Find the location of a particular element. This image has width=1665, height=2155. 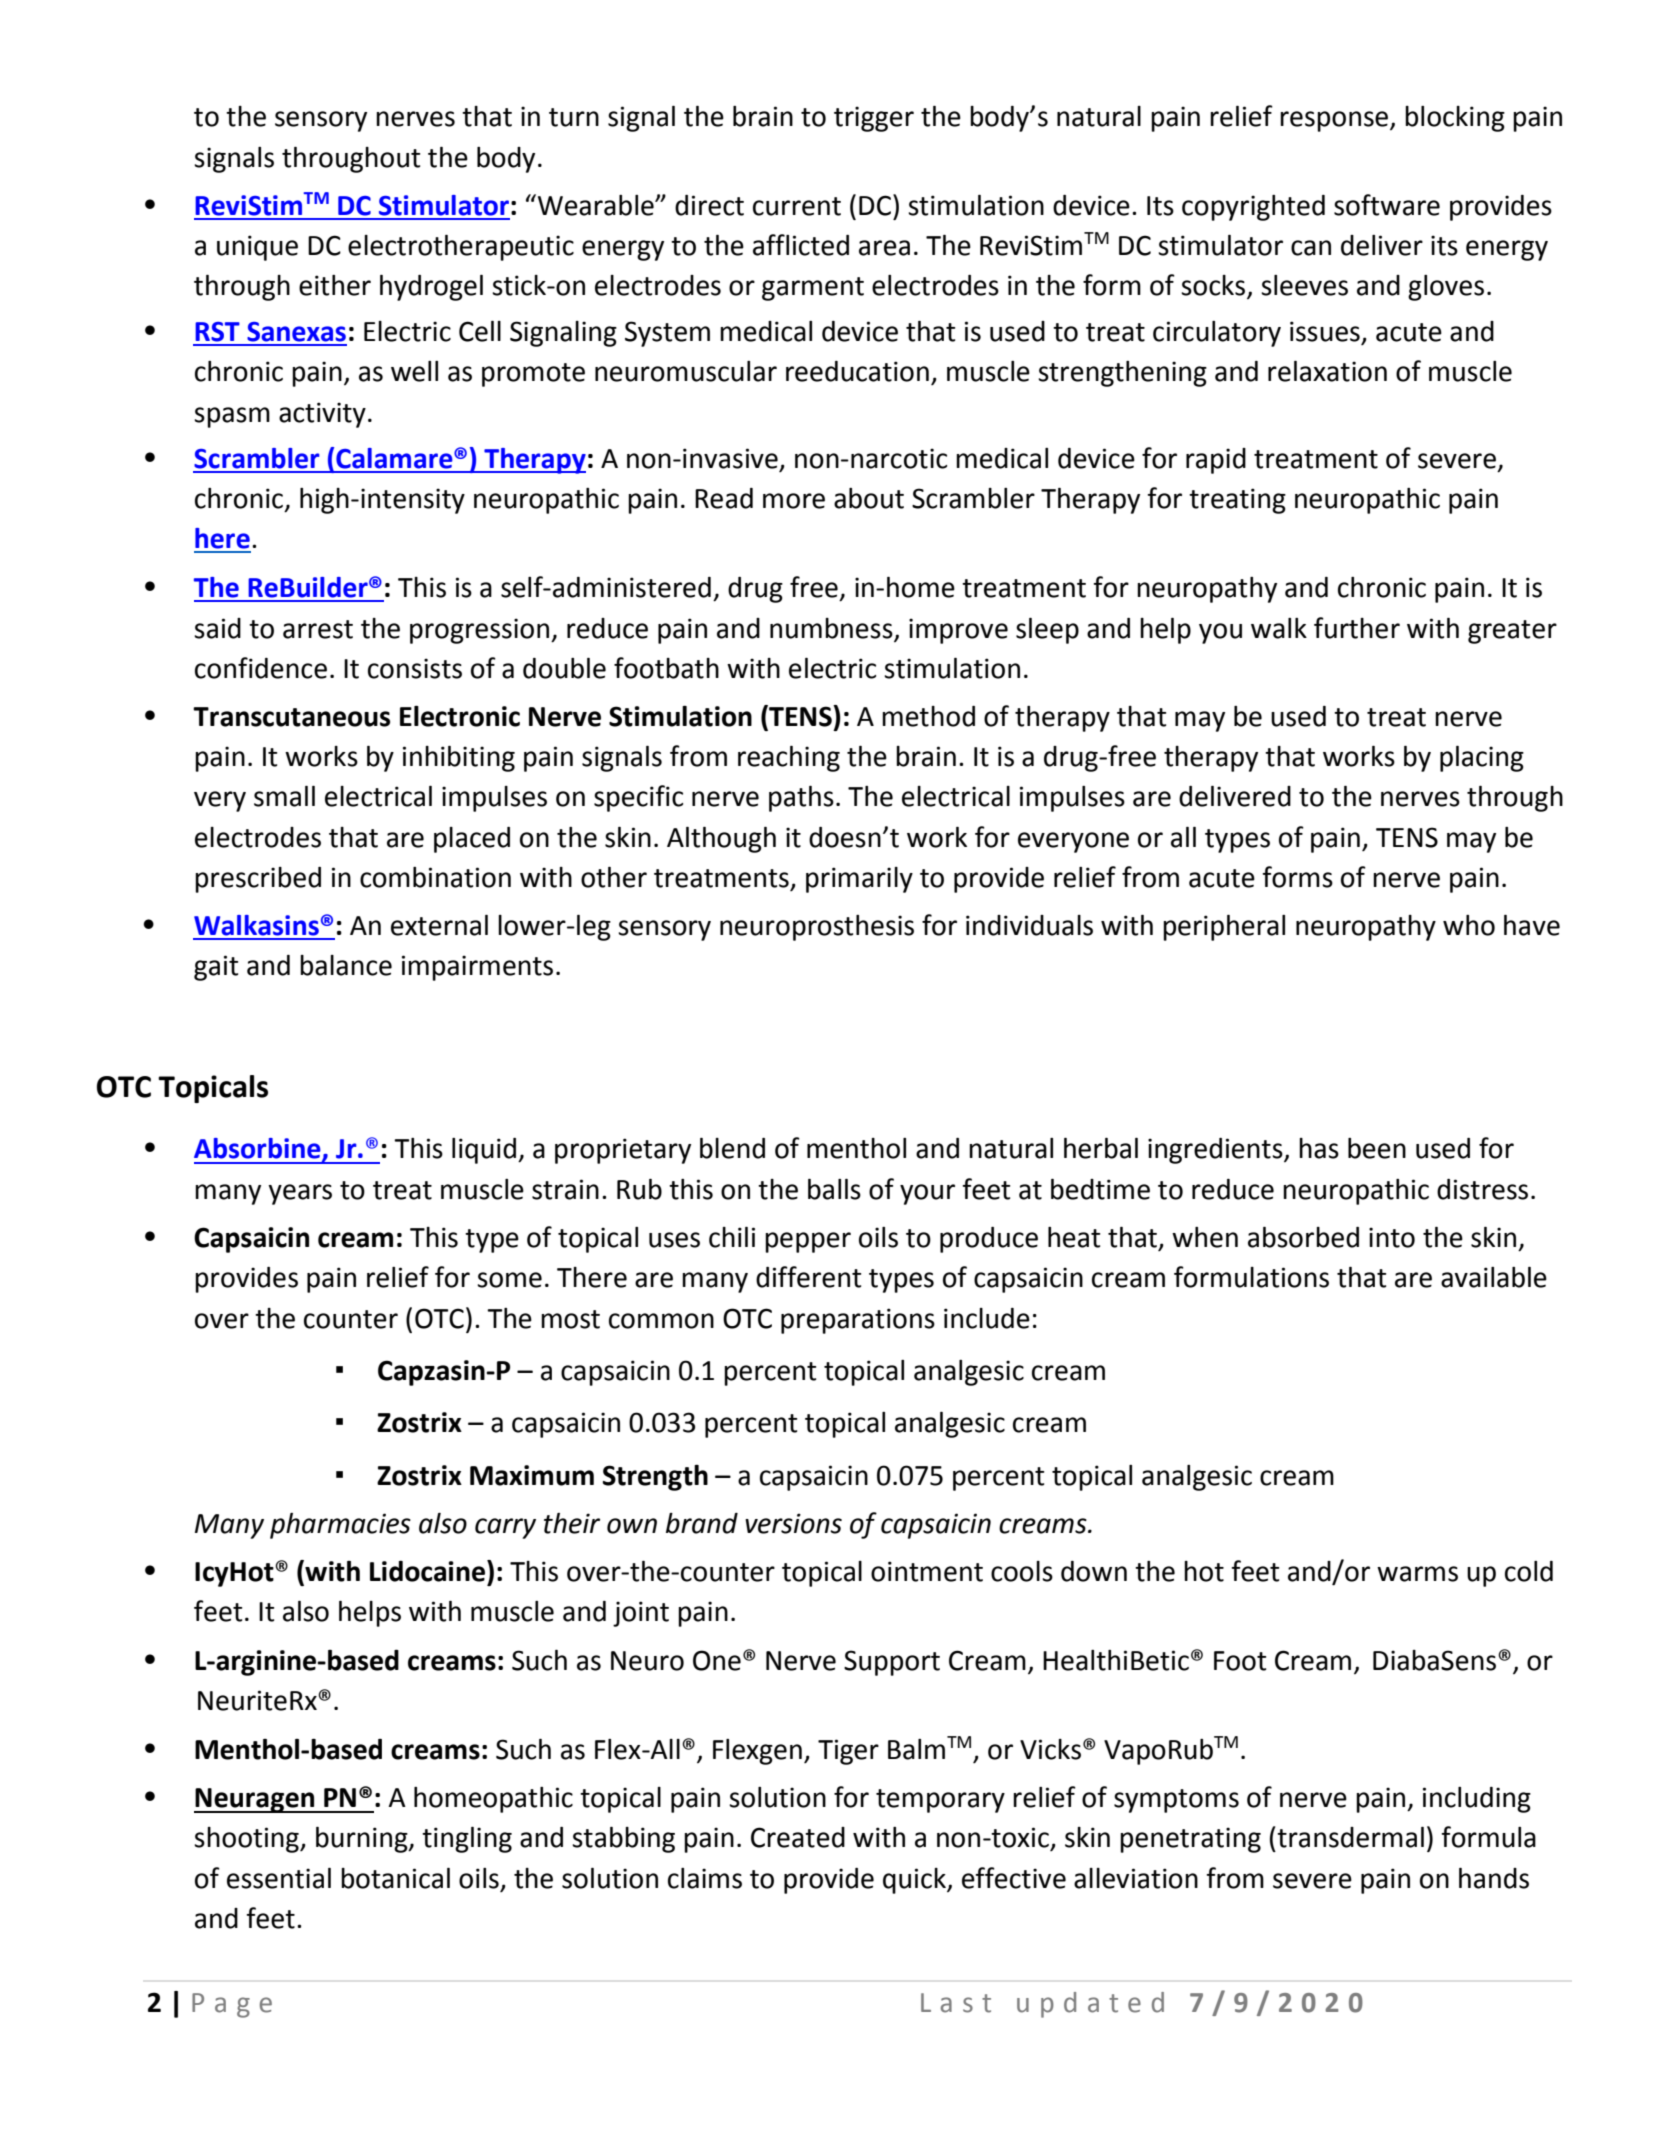

numbness is located at coordinates (831, 628).
